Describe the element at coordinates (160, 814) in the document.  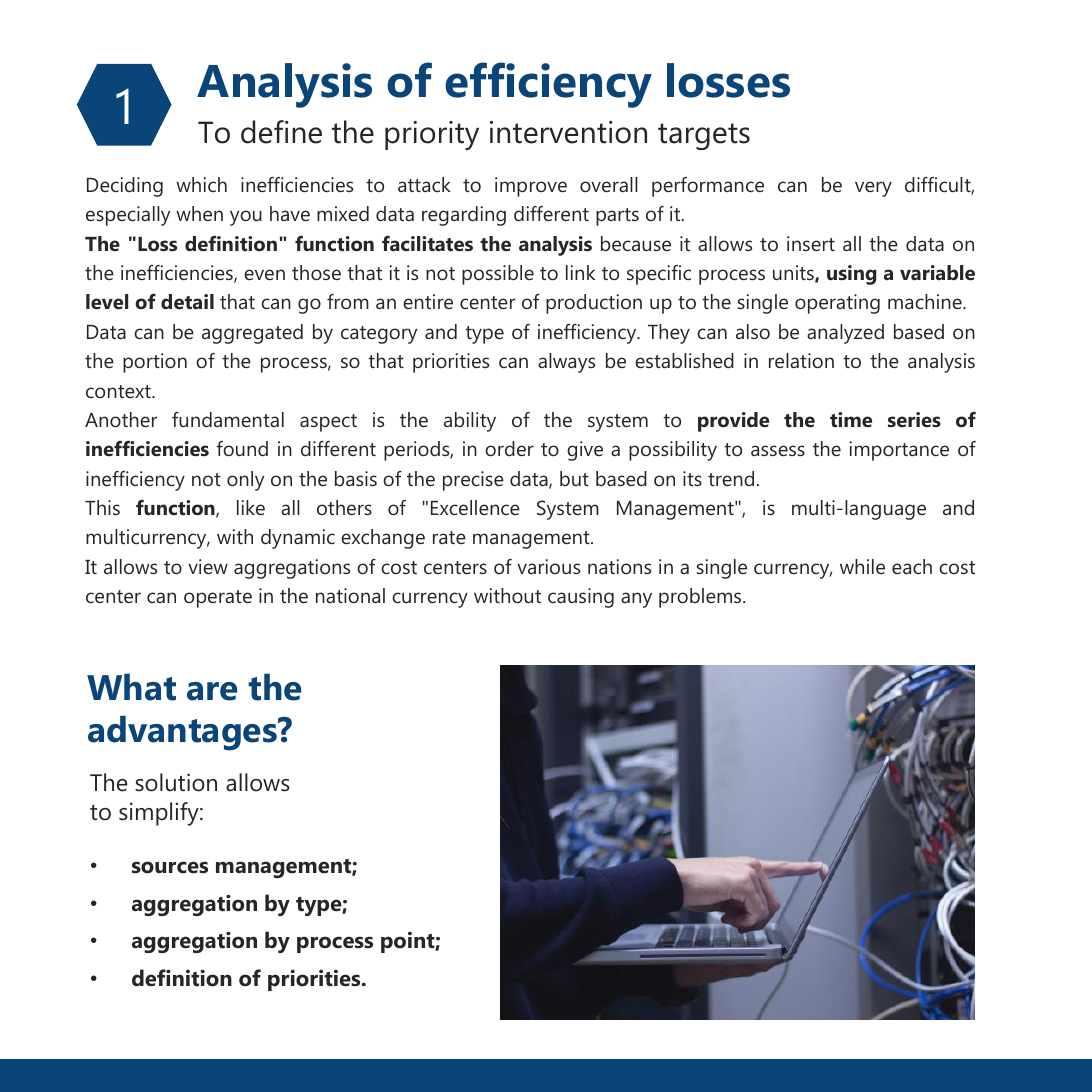
I see `simplify` at that location.
